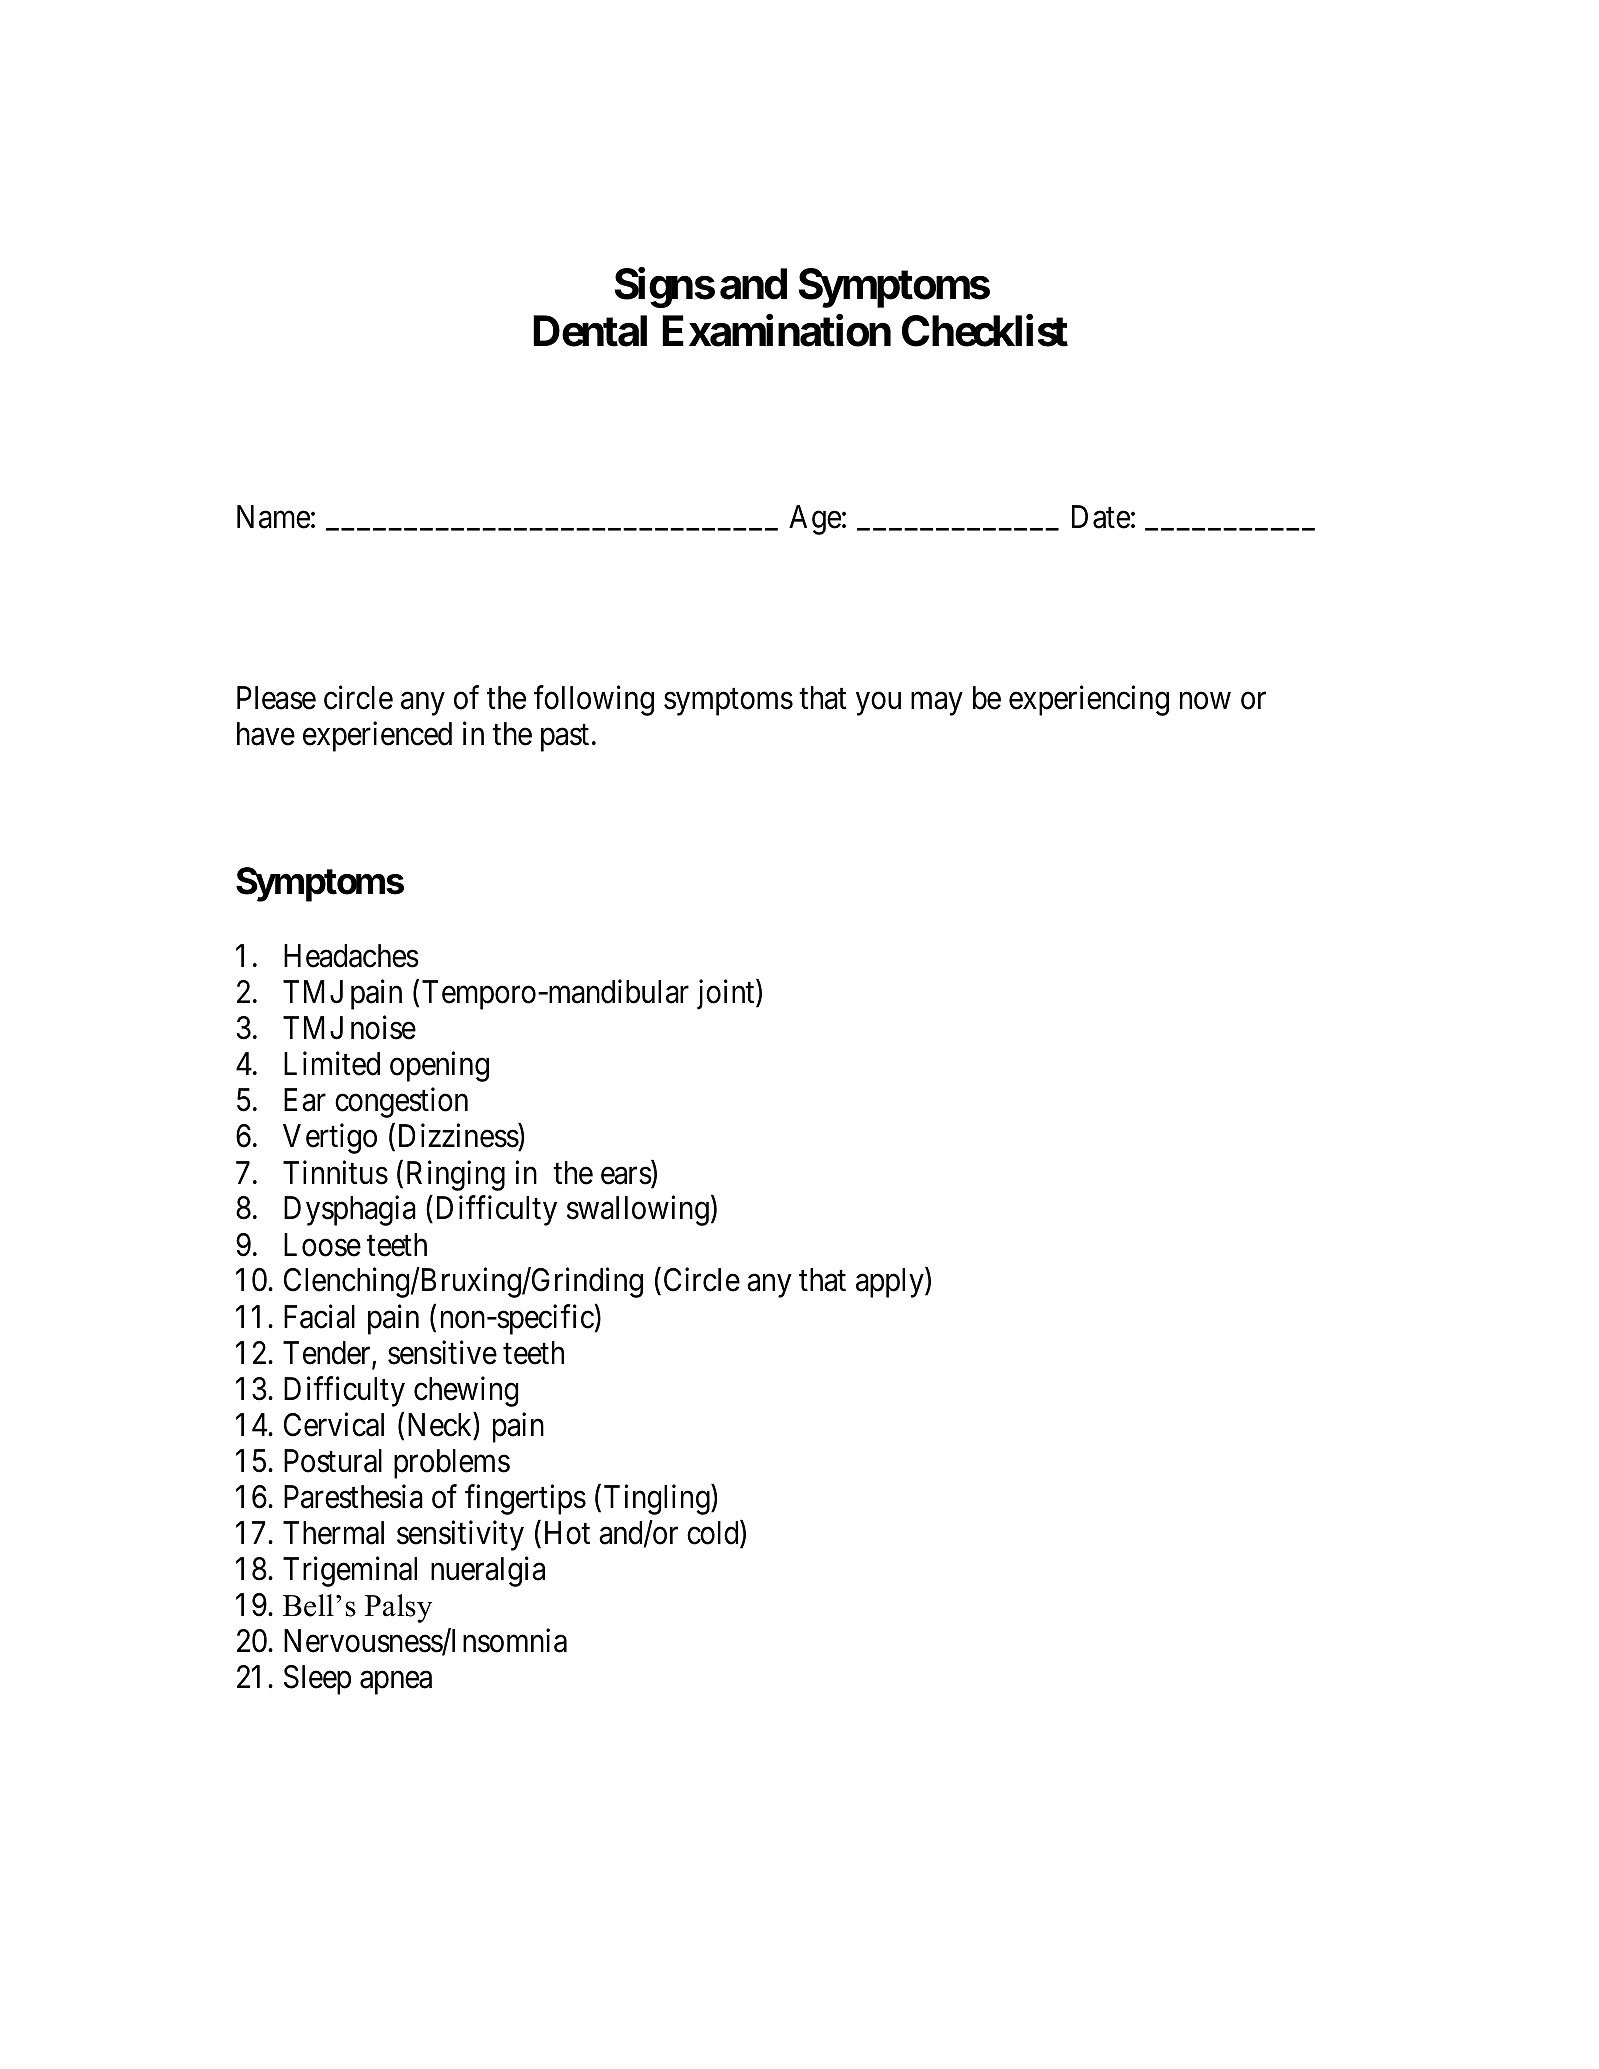 This screenshot has width=1599, height=2069. Describe the element at coordinates (658, 1499) in the screenshot. I see `Tingling` at that location.
